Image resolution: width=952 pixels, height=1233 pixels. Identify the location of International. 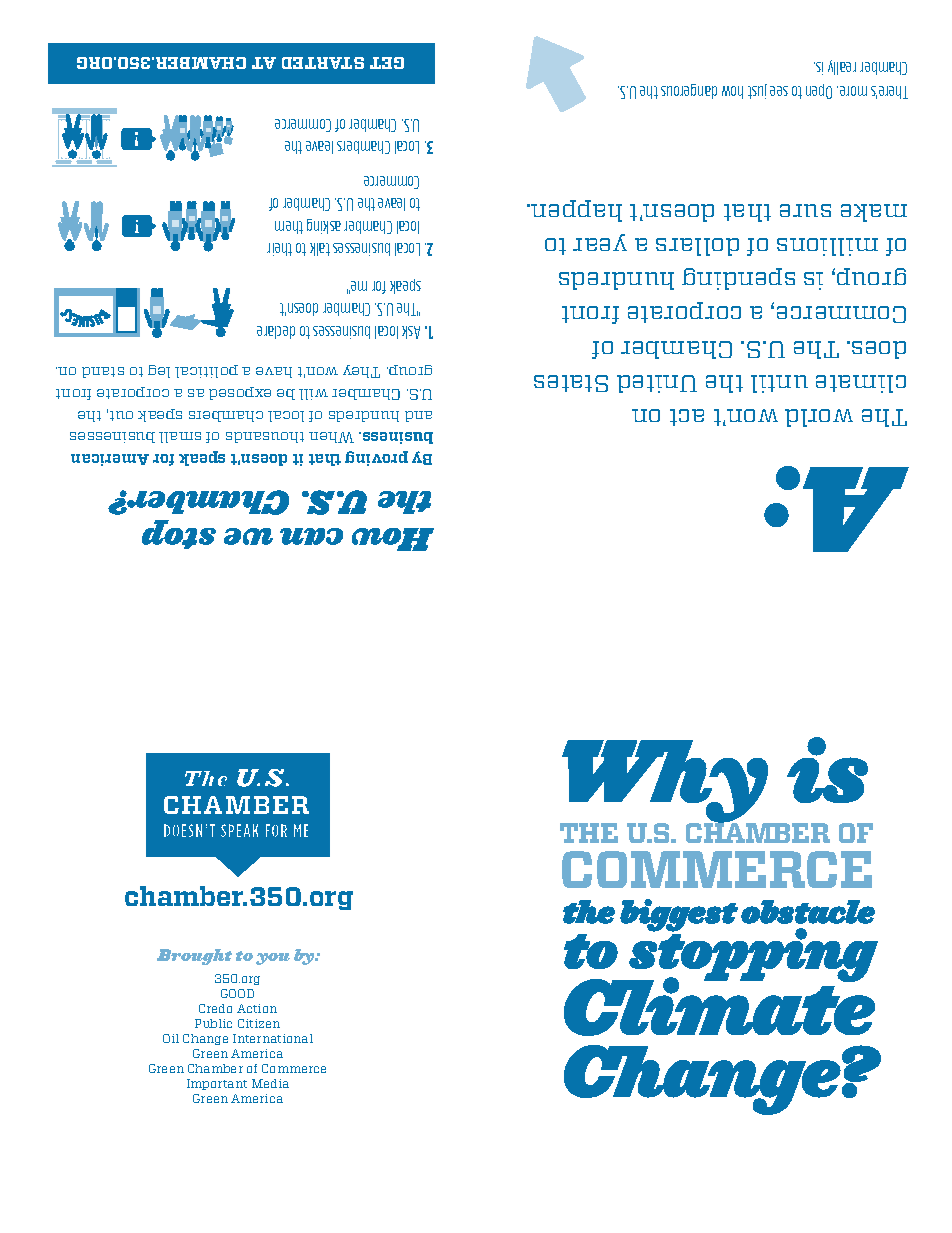
(273, 1038).
